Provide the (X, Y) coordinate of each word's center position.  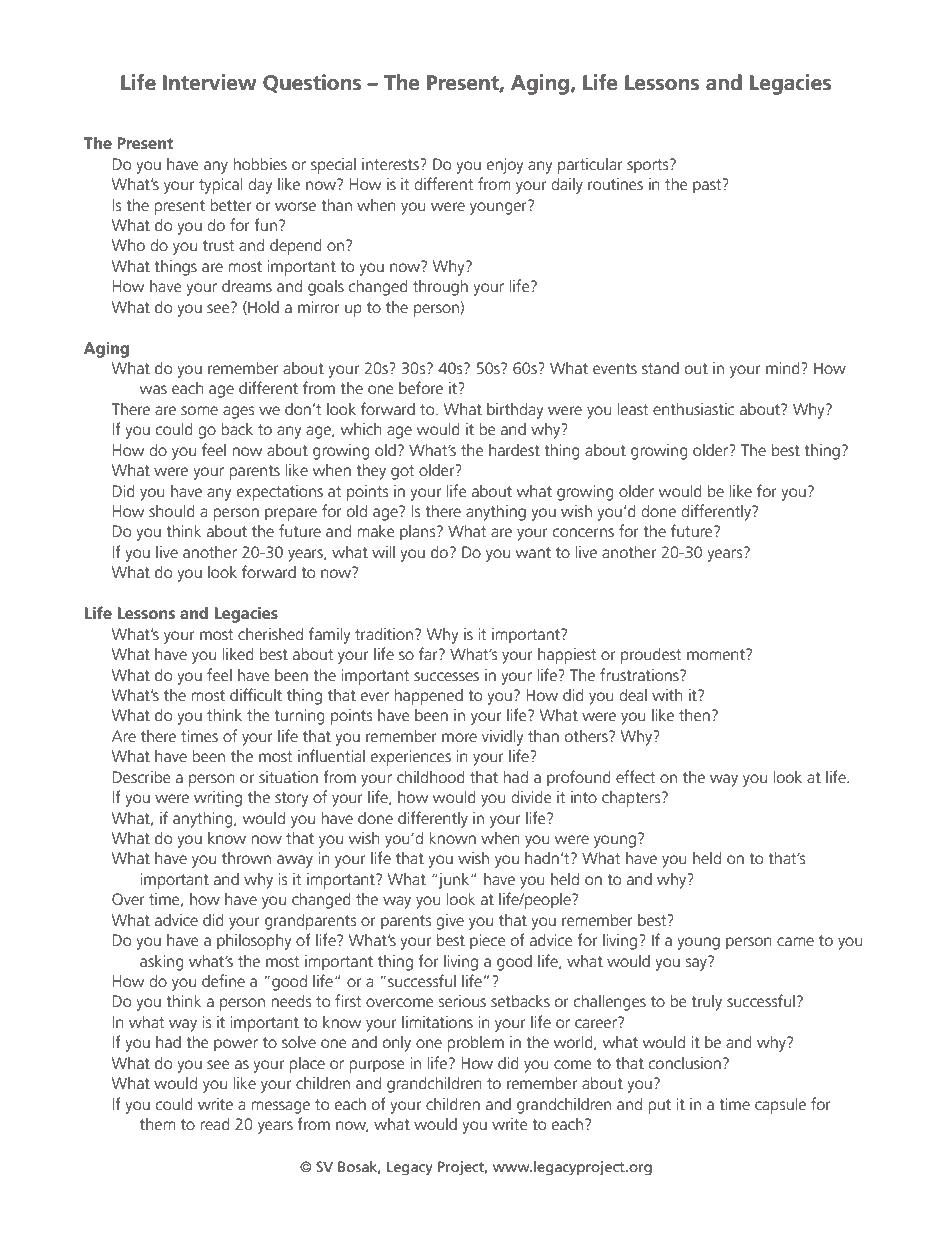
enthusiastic (693, 408)
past (708, 186)
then (694, 715)
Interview (210, 82)
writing (218, 799)
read (215, 1124)
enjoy (505, 166)
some (199, 410)
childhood (431, 776)
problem (475, 1044)
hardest (514, 450)
